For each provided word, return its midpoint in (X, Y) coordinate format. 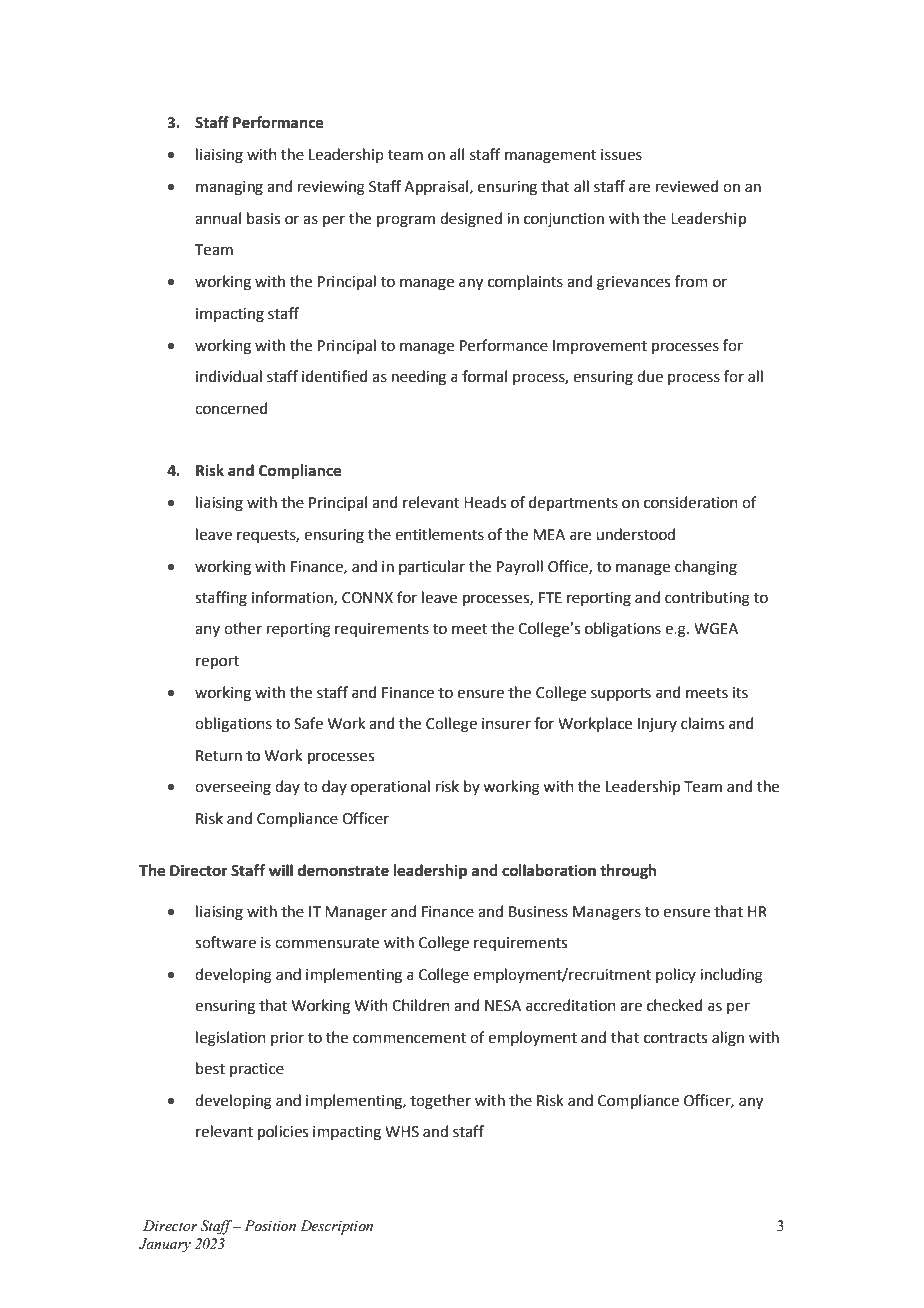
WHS (402, 1132)
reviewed (687, 186)
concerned (231, 408)
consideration (691, 502)
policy (676, 975)
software (225, 942)
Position (270, 1226)
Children (421, 1005)
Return (219, 756)
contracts (675, 1038)
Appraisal (436, 187)
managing (229, 188)
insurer (506, 724)
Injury (657, 725)
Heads (485, 502)
